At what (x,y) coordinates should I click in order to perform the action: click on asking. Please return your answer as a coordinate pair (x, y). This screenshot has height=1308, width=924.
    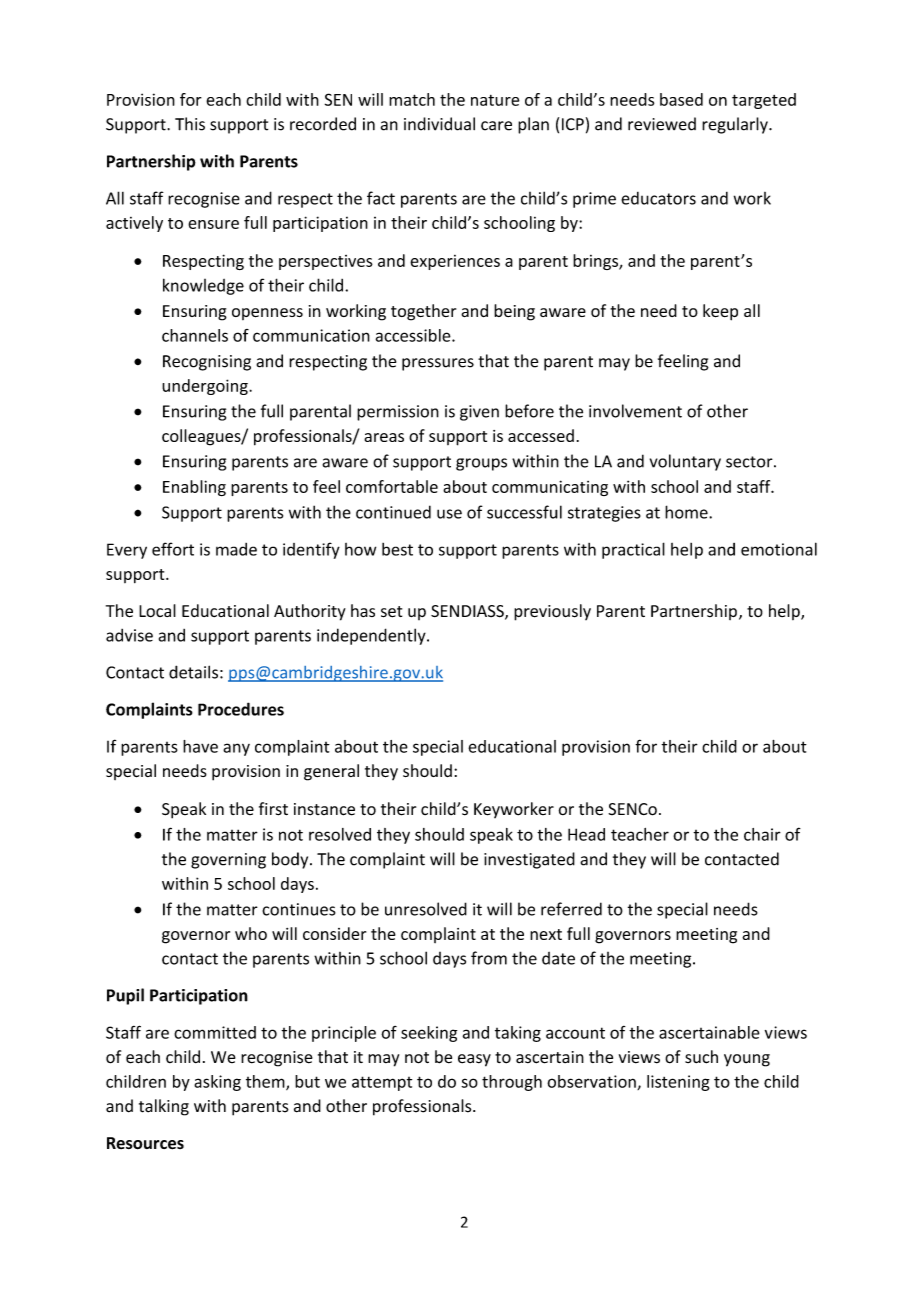
    Looking at the image, I should click on (217, 1083).
